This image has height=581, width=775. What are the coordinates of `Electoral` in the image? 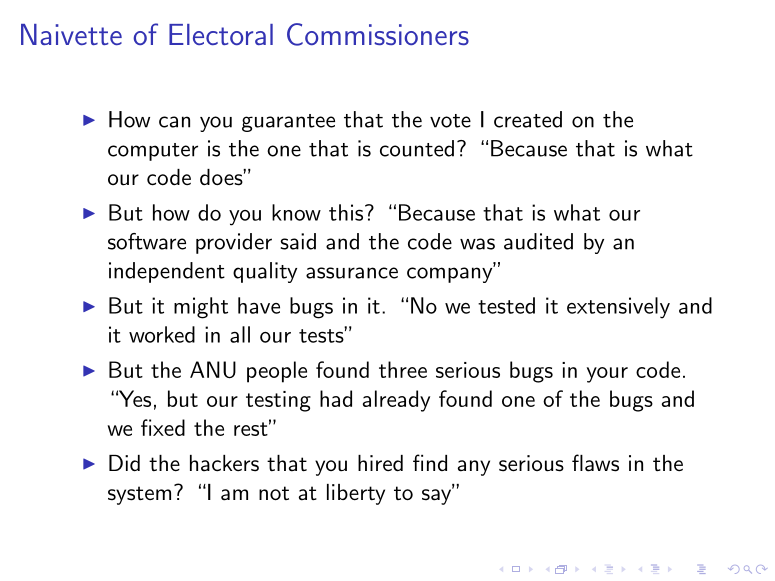 It's located at (221, 34).
